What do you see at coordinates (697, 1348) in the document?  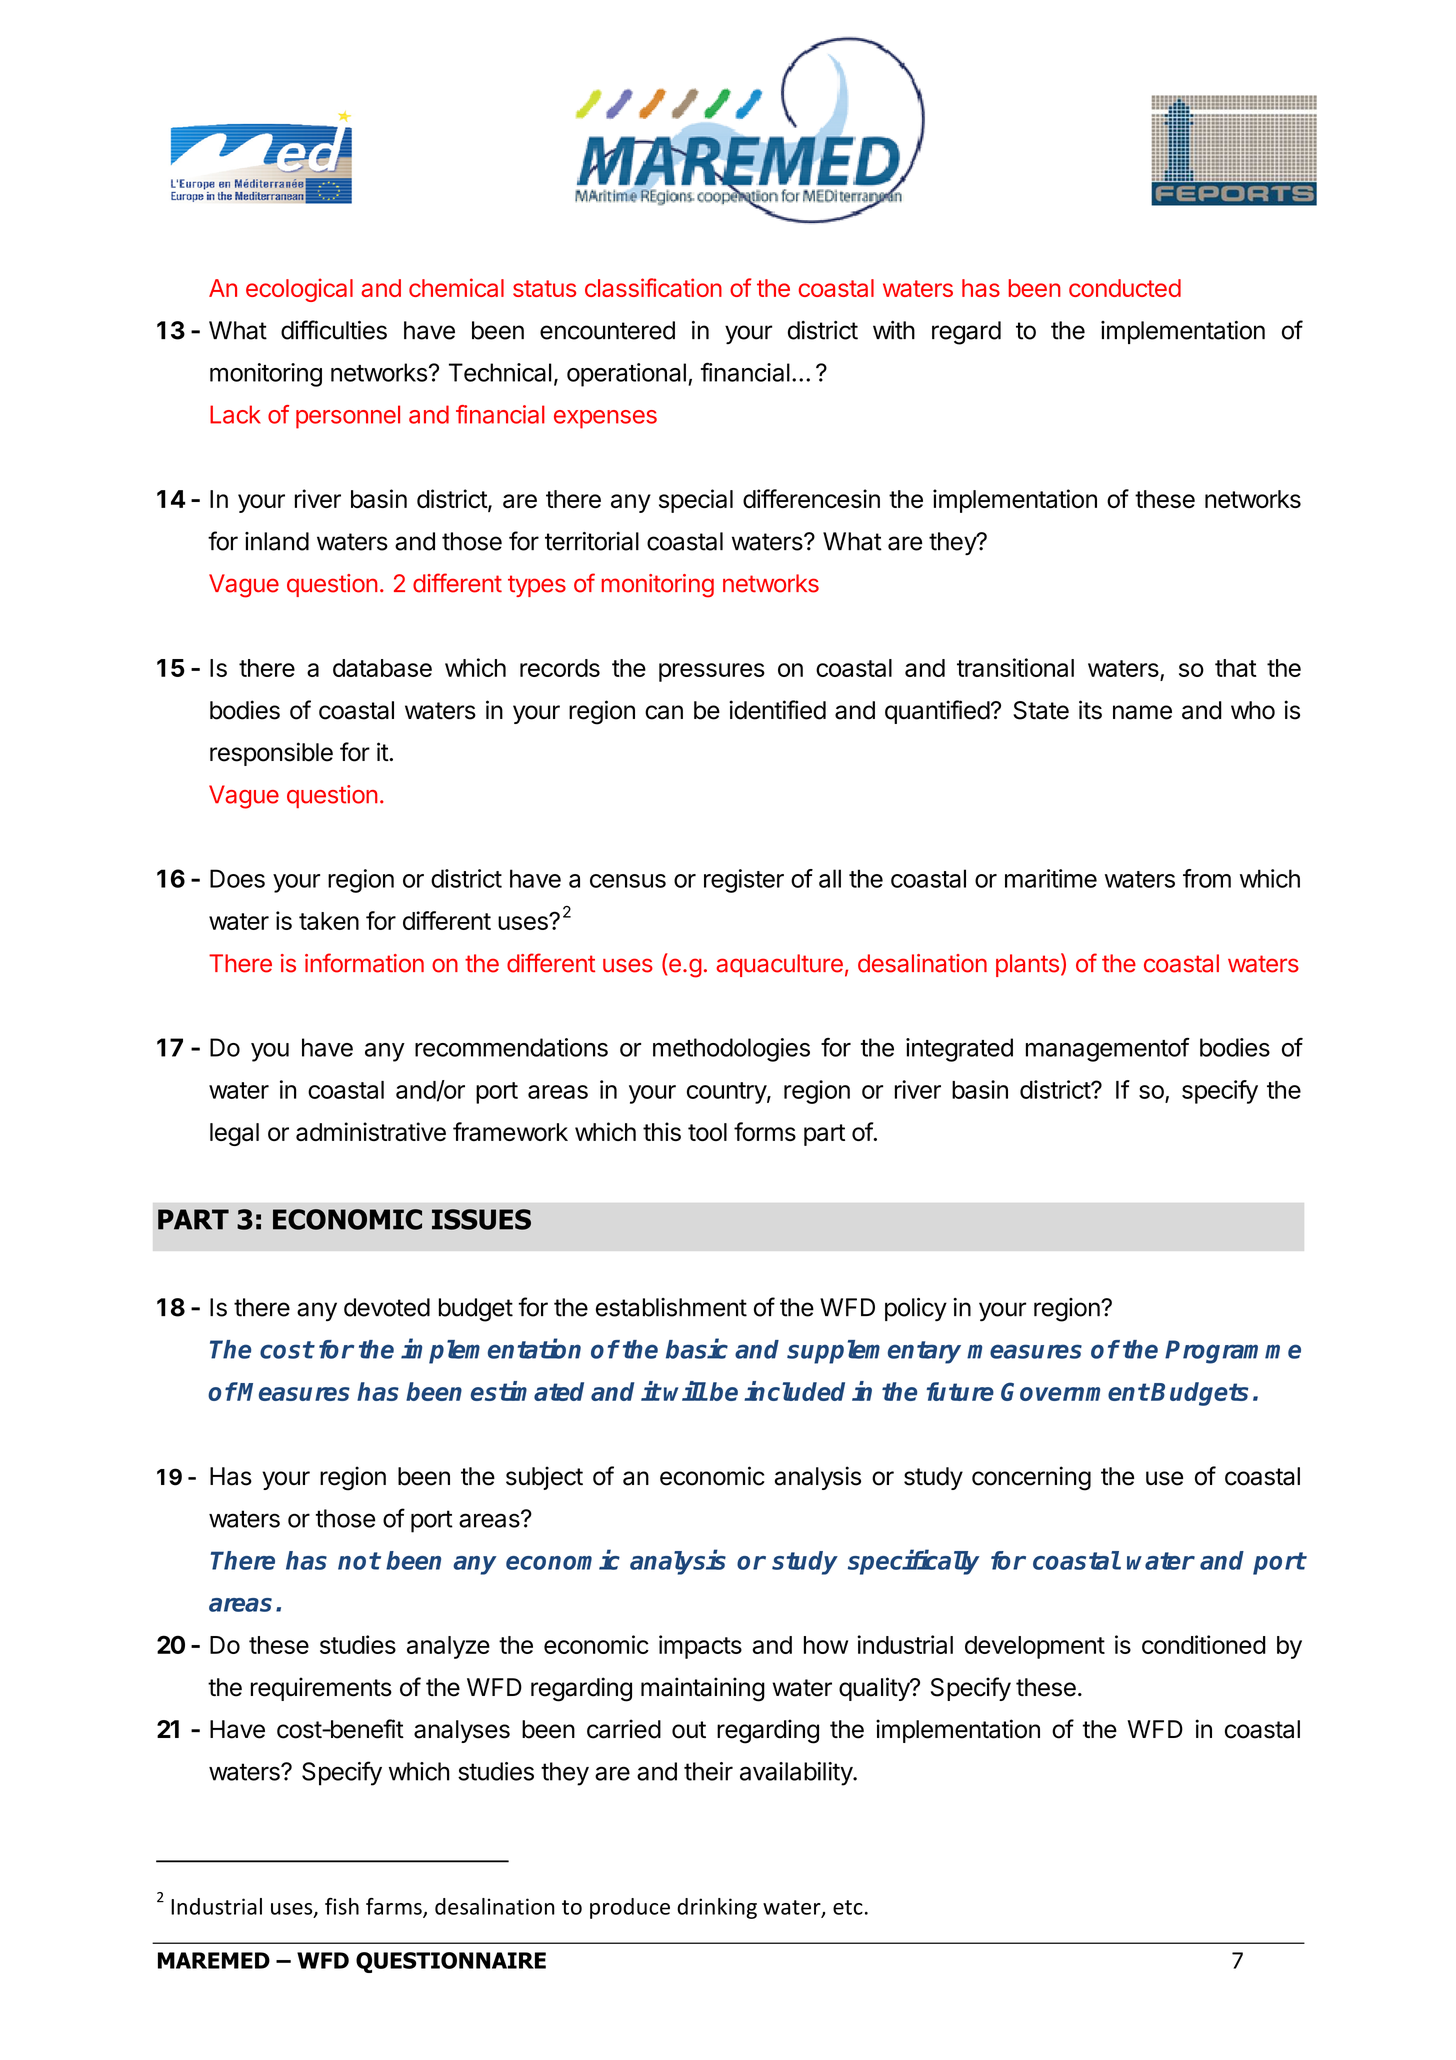 I see `basic` at bounding box center [697, 1348].
